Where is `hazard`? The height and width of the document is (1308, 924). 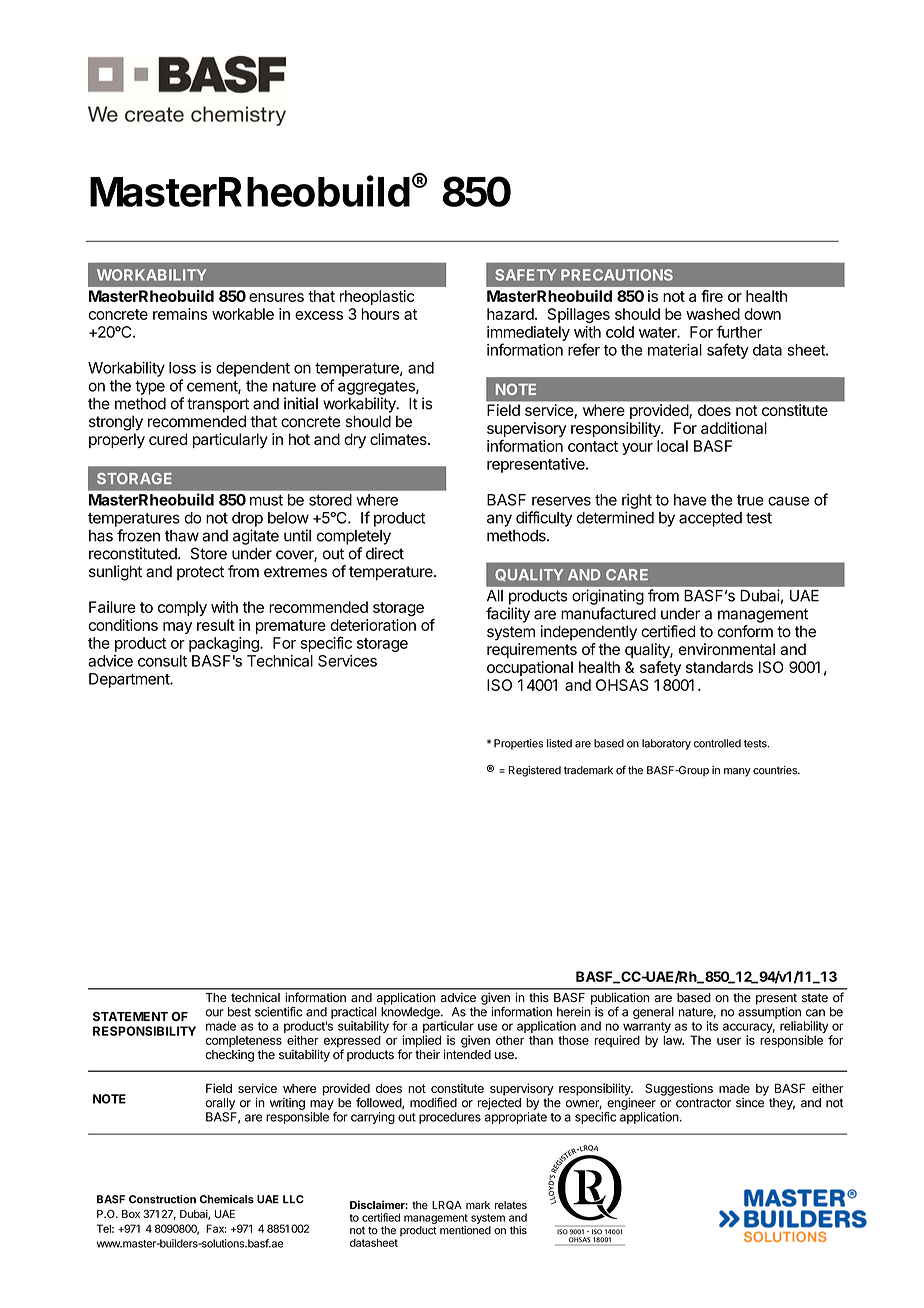 hazard is located at coordinates (510, 314).
